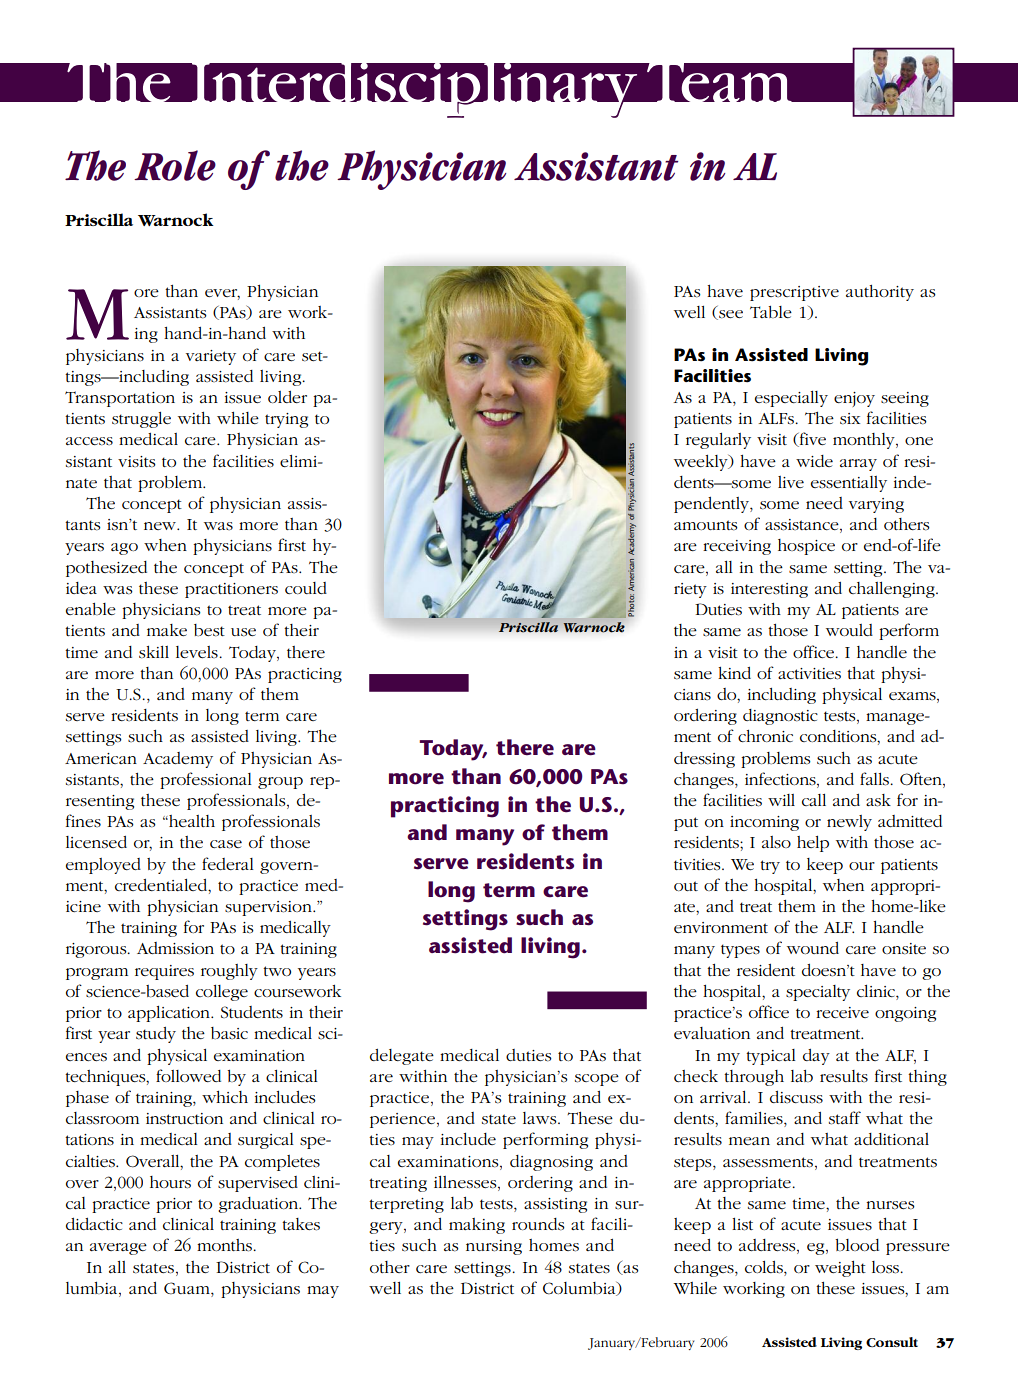 Image resolution: width=1018 pixels, height=1384 pixels. I want to click on nursing, so click(494, 1247).
